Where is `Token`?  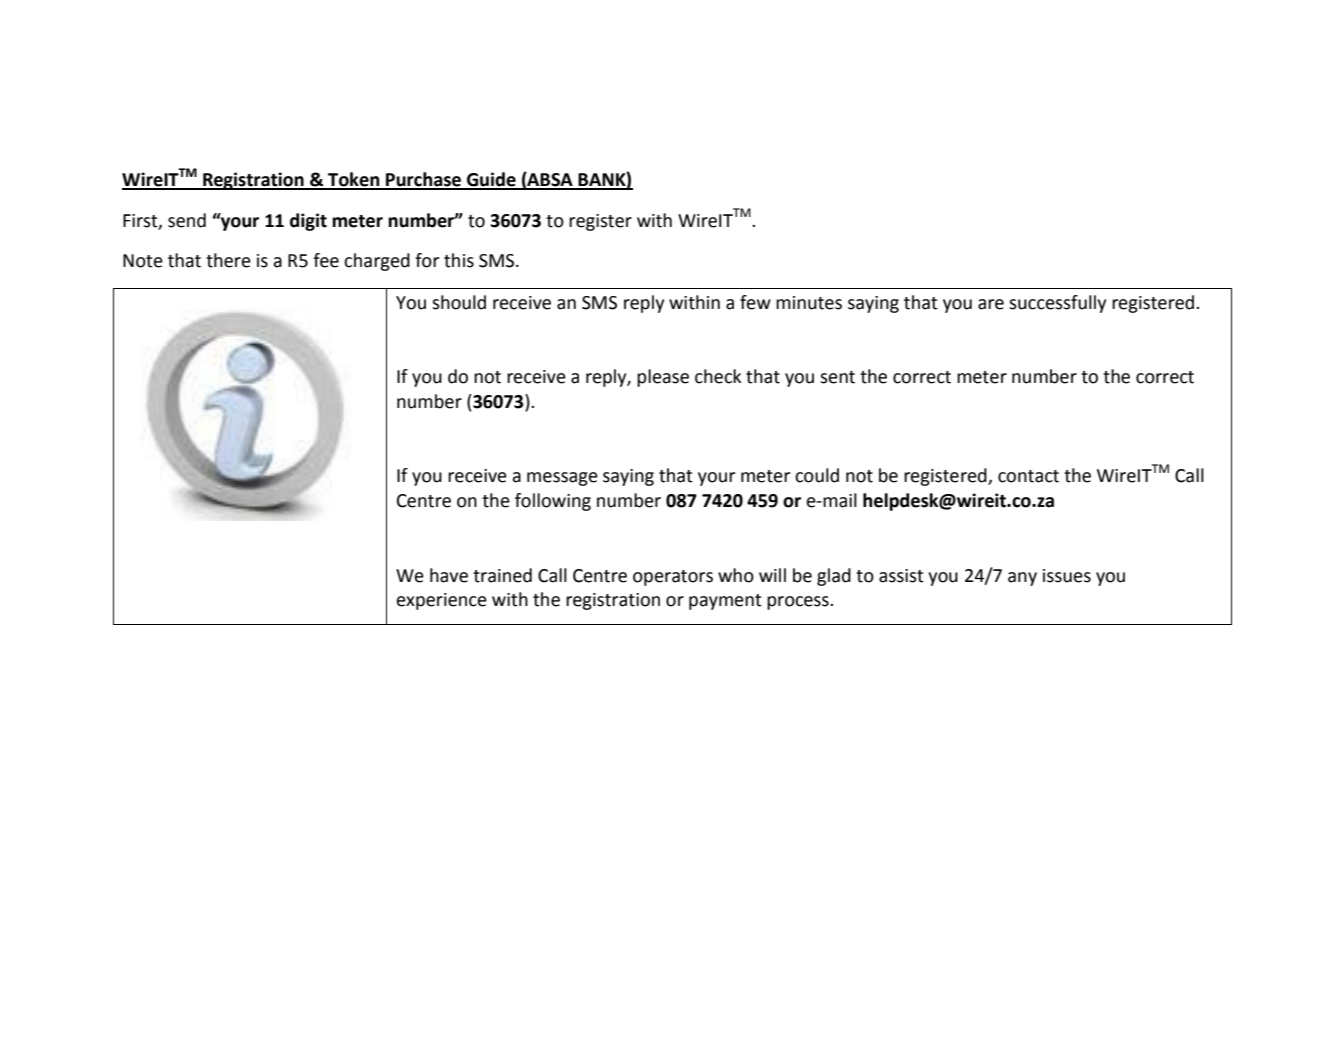 Token is located at coordinates (354, 180).
